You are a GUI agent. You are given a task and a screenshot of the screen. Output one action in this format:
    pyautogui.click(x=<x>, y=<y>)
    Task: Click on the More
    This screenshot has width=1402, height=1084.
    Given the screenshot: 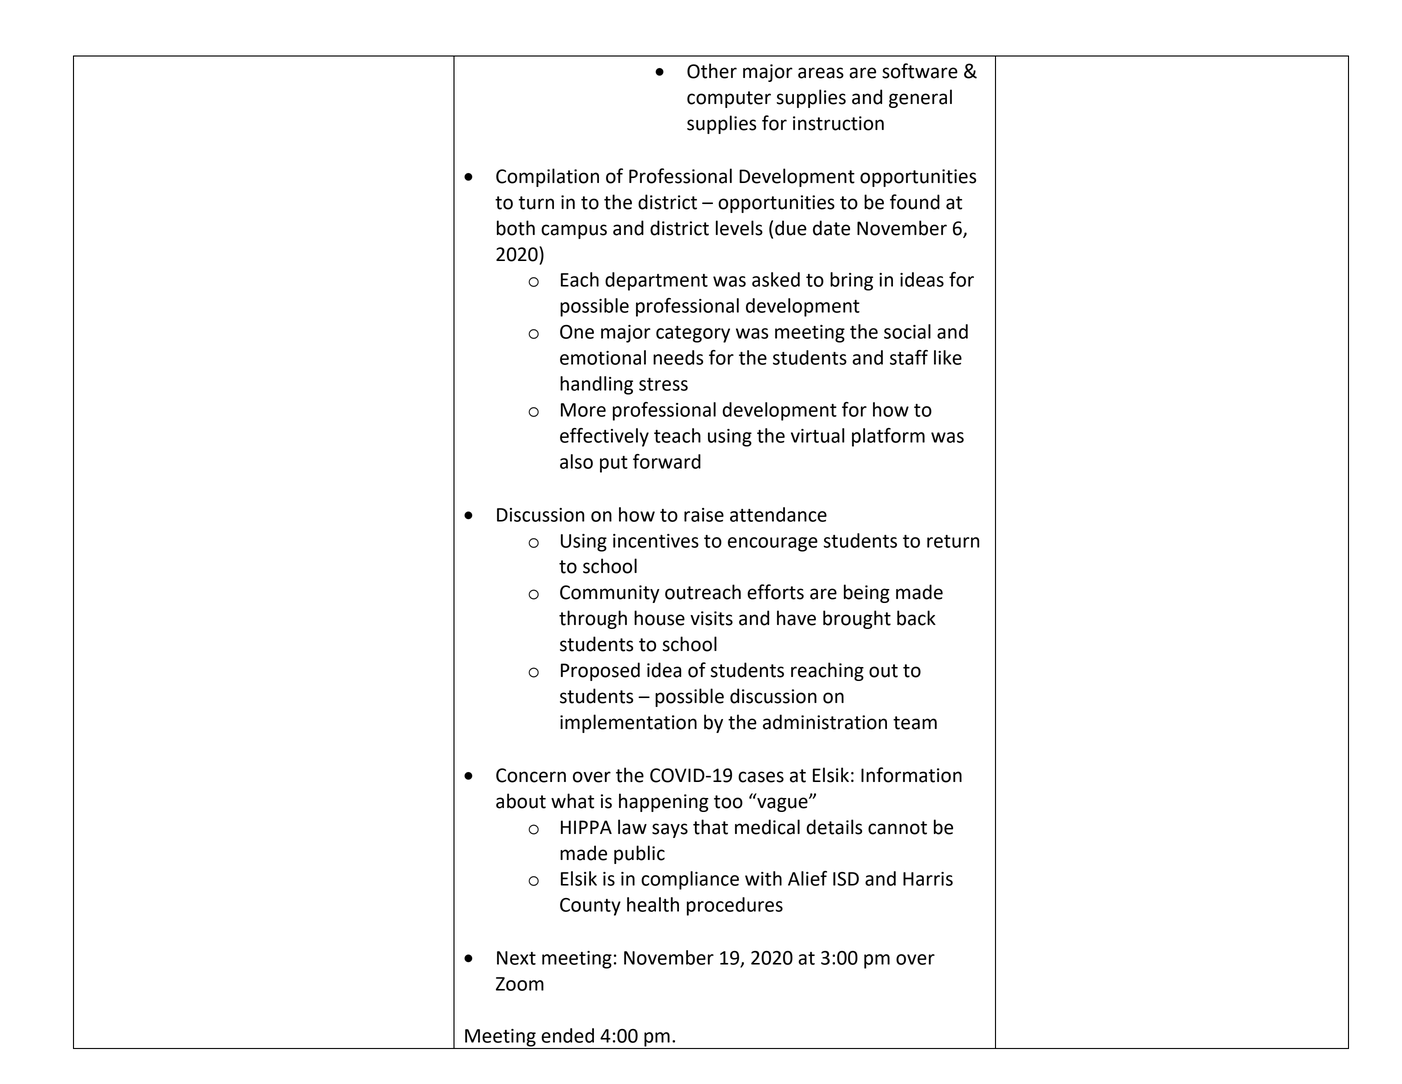 What is the action you would take?
    pyautogui.click(x=583, y=410)
